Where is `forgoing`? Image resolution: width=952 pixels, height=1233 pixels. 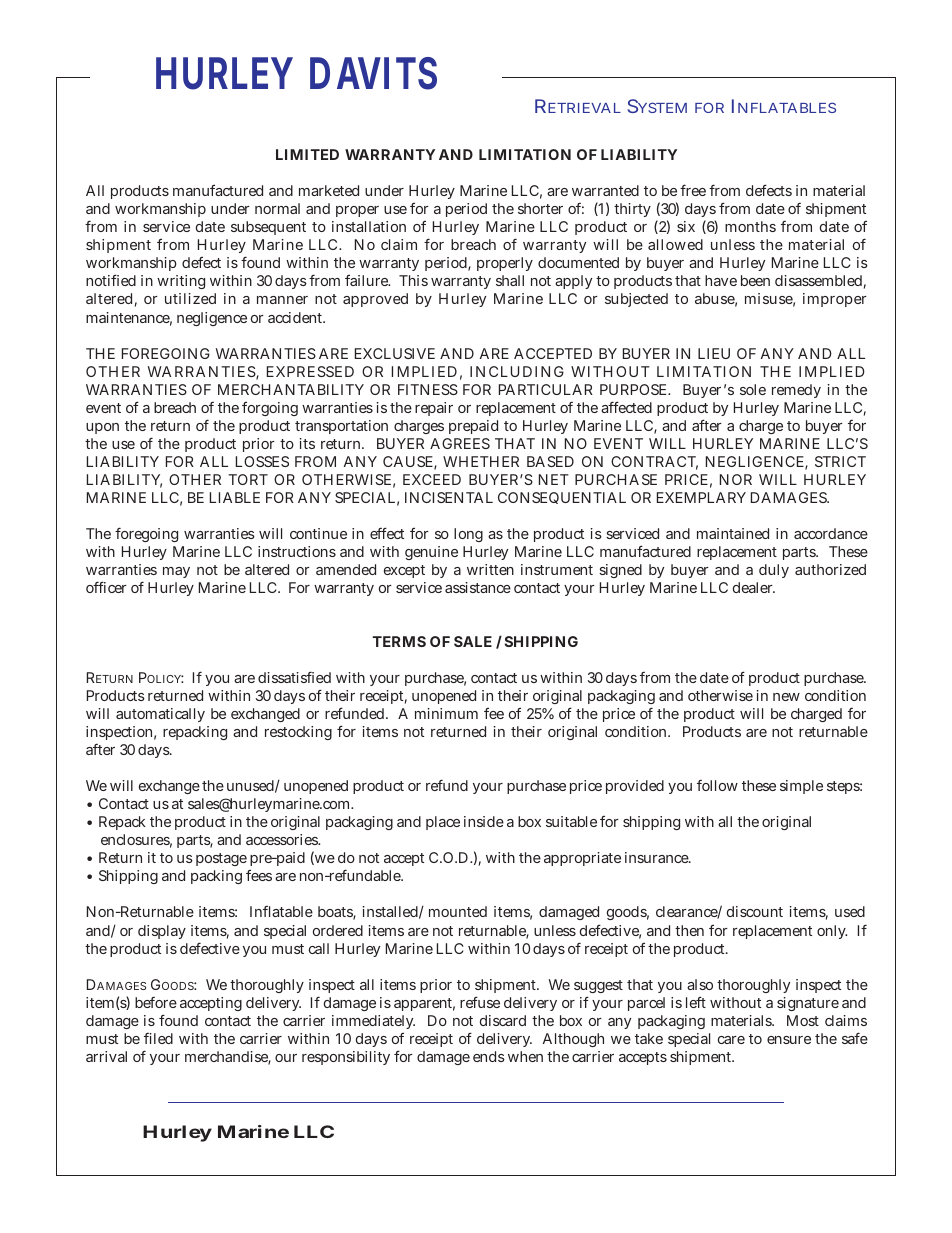 forgoing is located at coordinates (270, 409).
